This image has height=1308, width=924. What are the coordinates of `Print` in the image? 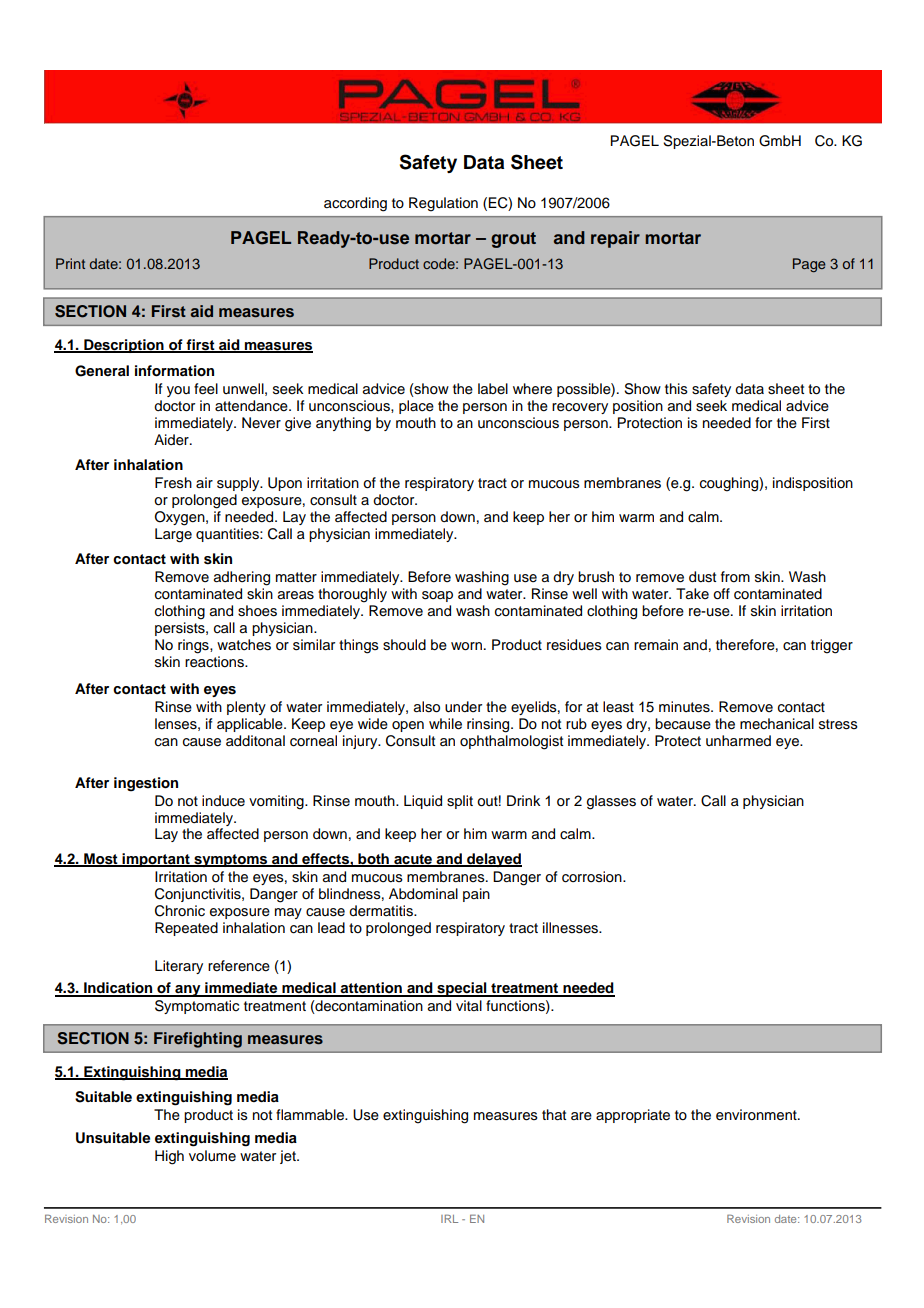 It's located at (70, 263).
